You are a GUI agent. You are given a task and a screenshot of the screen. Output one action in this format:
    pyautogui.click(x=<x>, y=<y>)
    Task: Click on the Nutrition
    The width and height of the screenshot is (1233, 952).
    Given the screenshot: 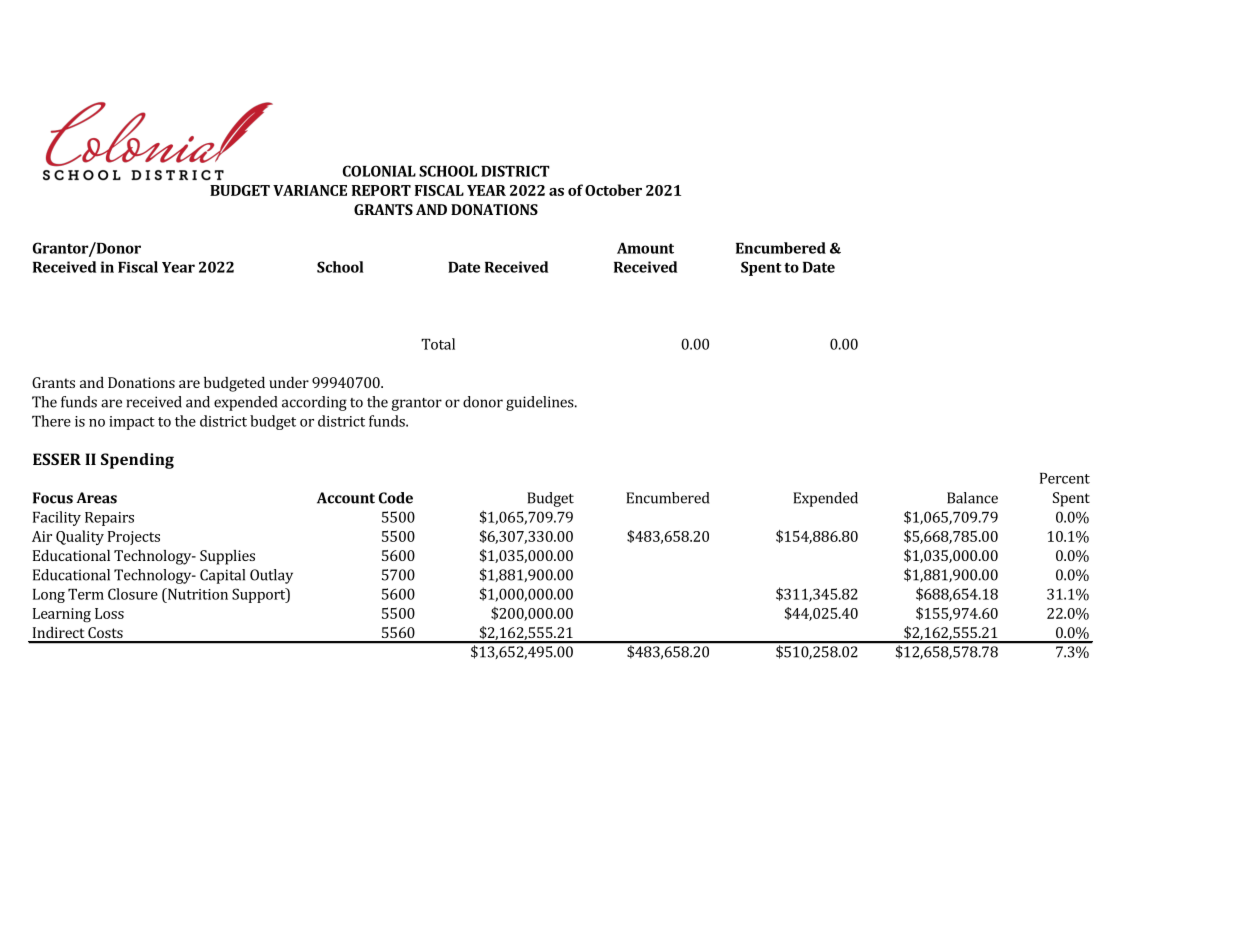 What is the action you would take?
    pyautogui.click(x=196, y=594)
